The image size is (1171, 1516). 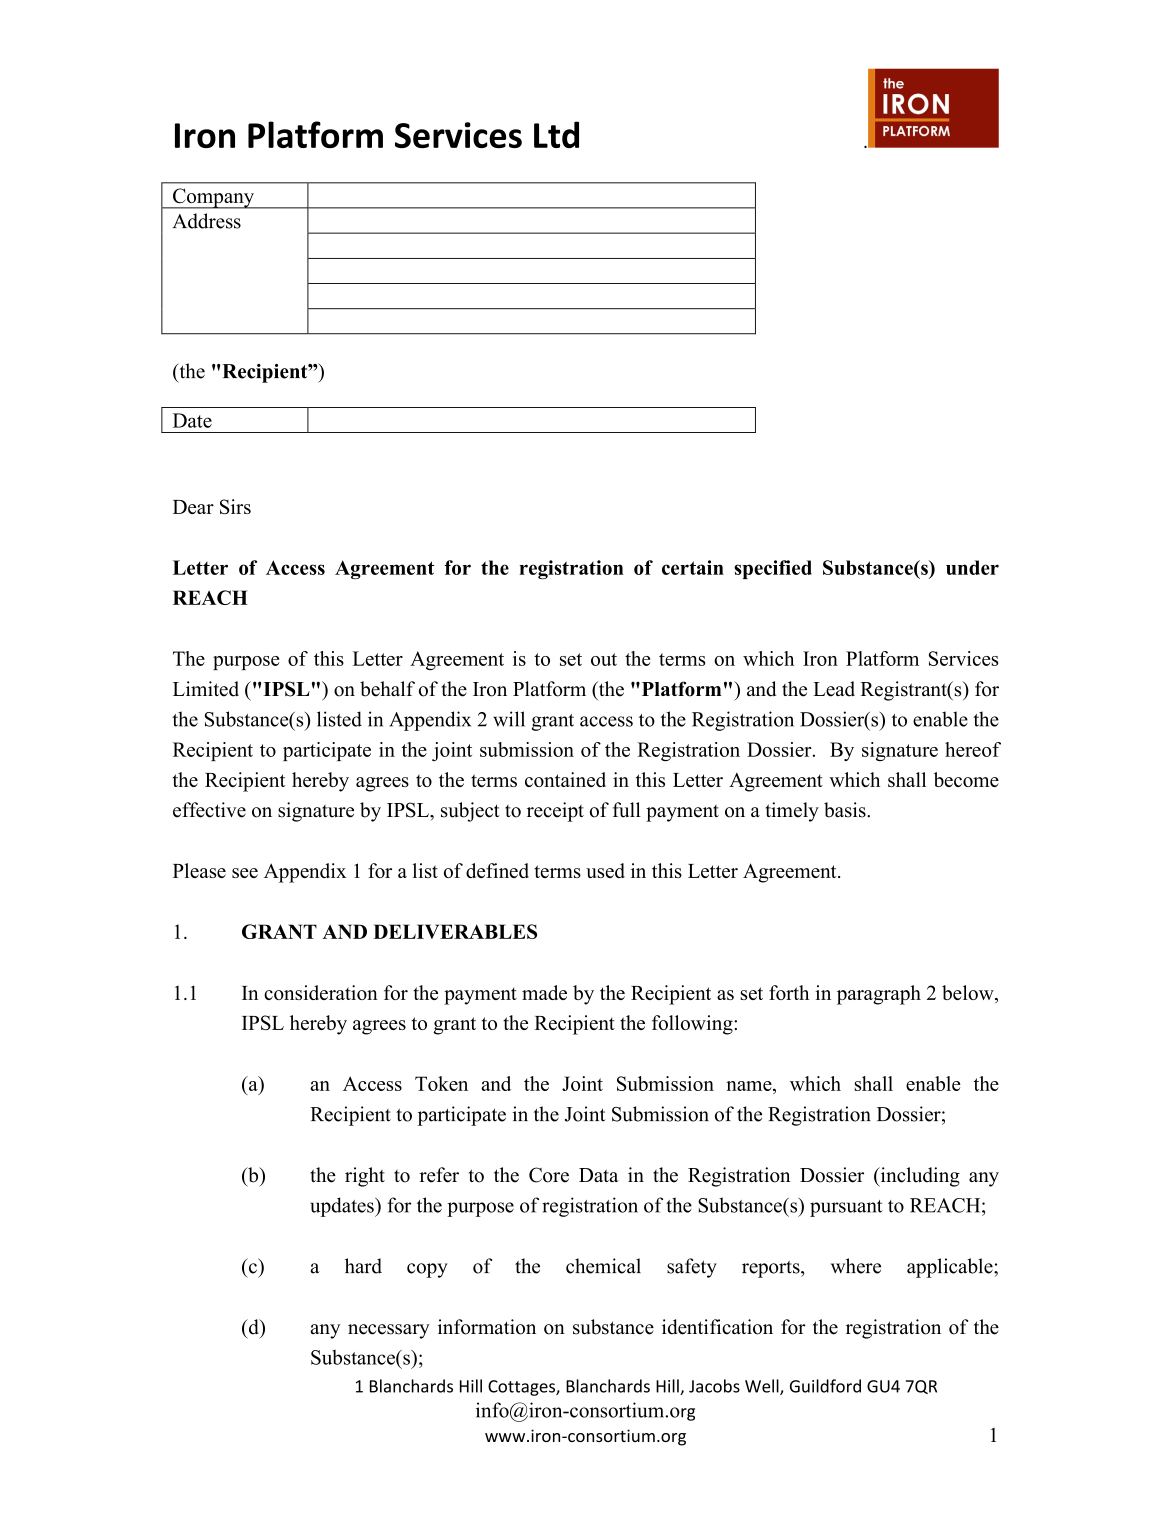 I want to click on Guildford, so click(x=825, y=1386).
